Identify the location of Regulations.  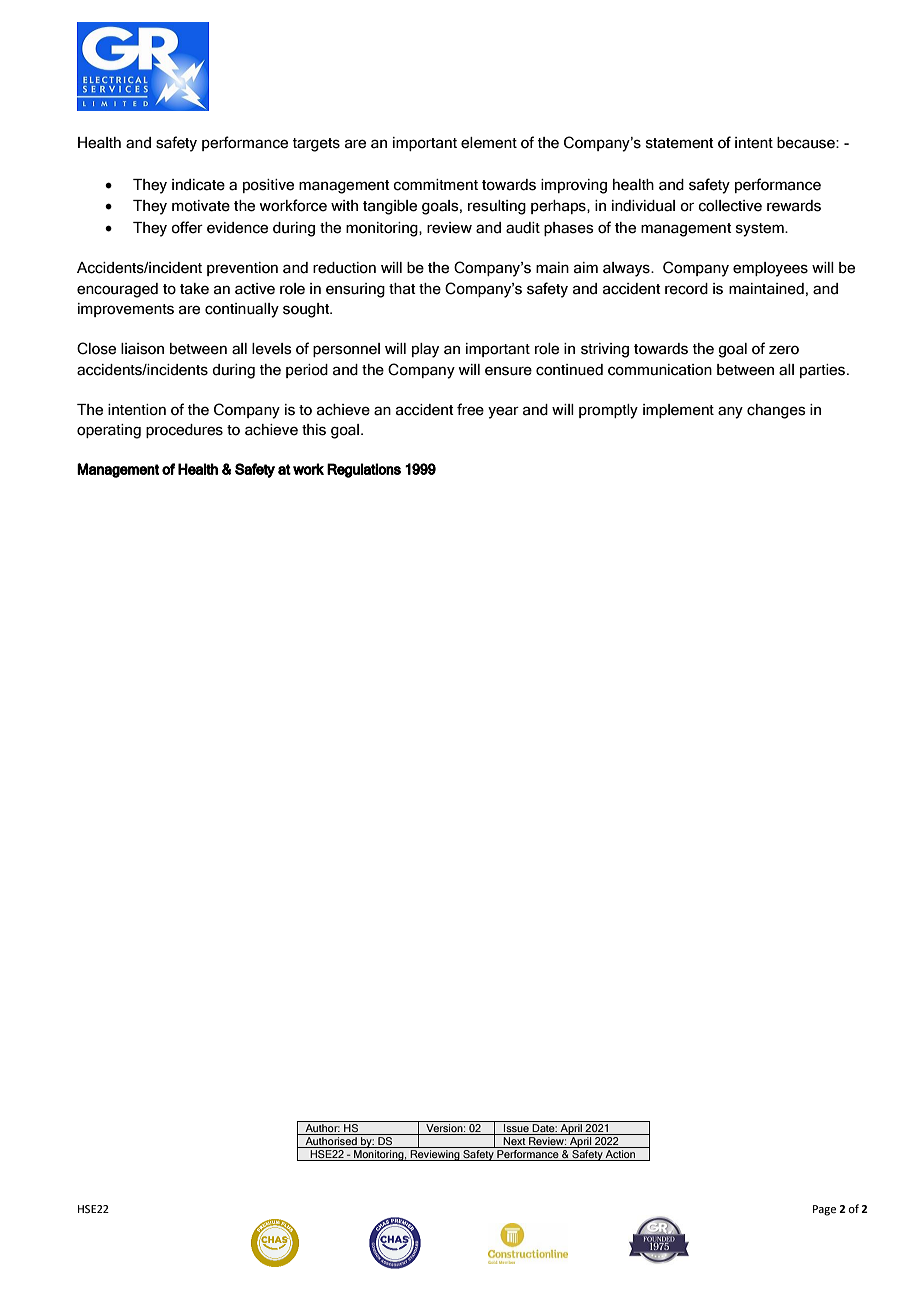
(364, 470).
